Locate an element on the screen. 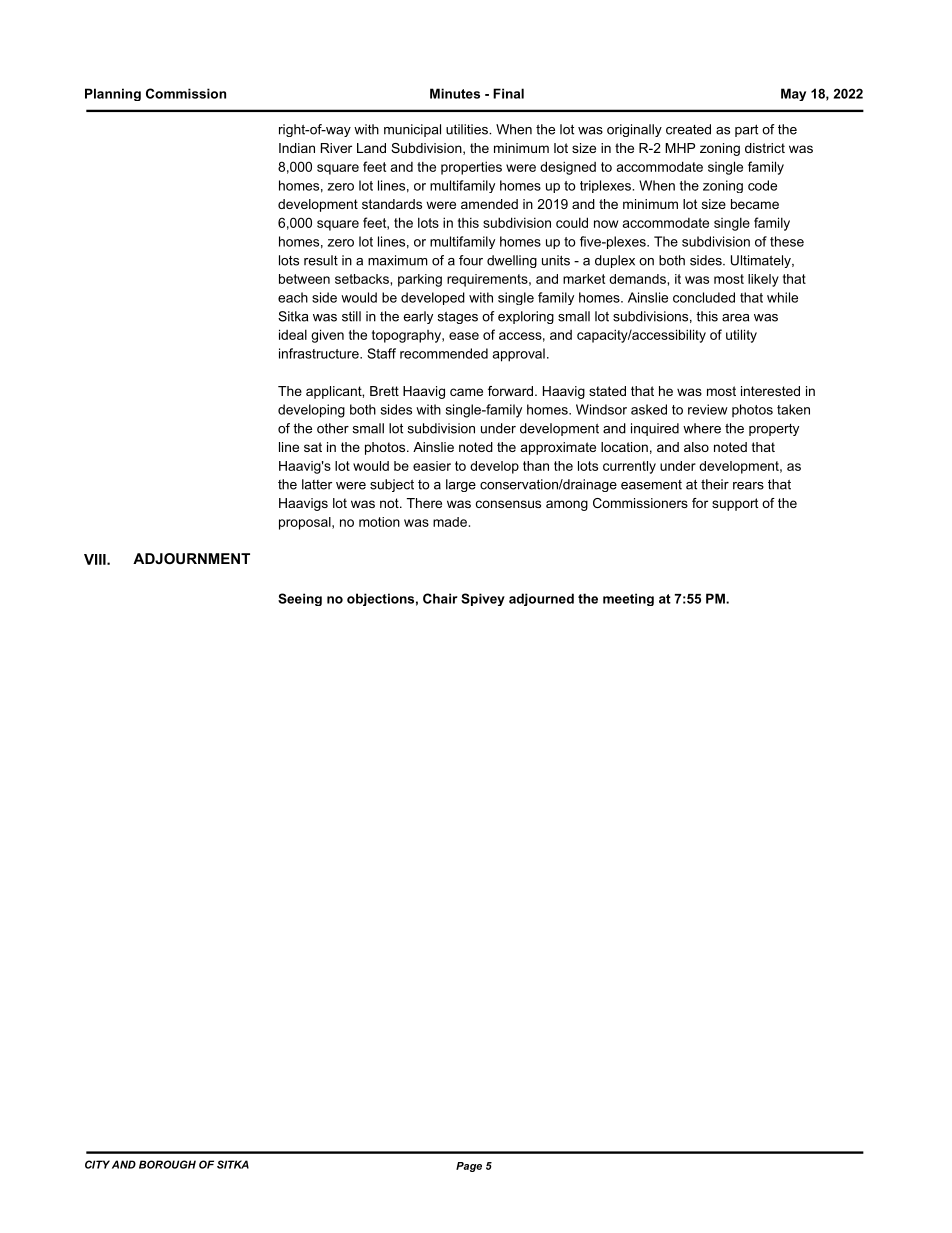 This screenshot has width=952, height=1233. Chair is located at coordinates (440, 598).
